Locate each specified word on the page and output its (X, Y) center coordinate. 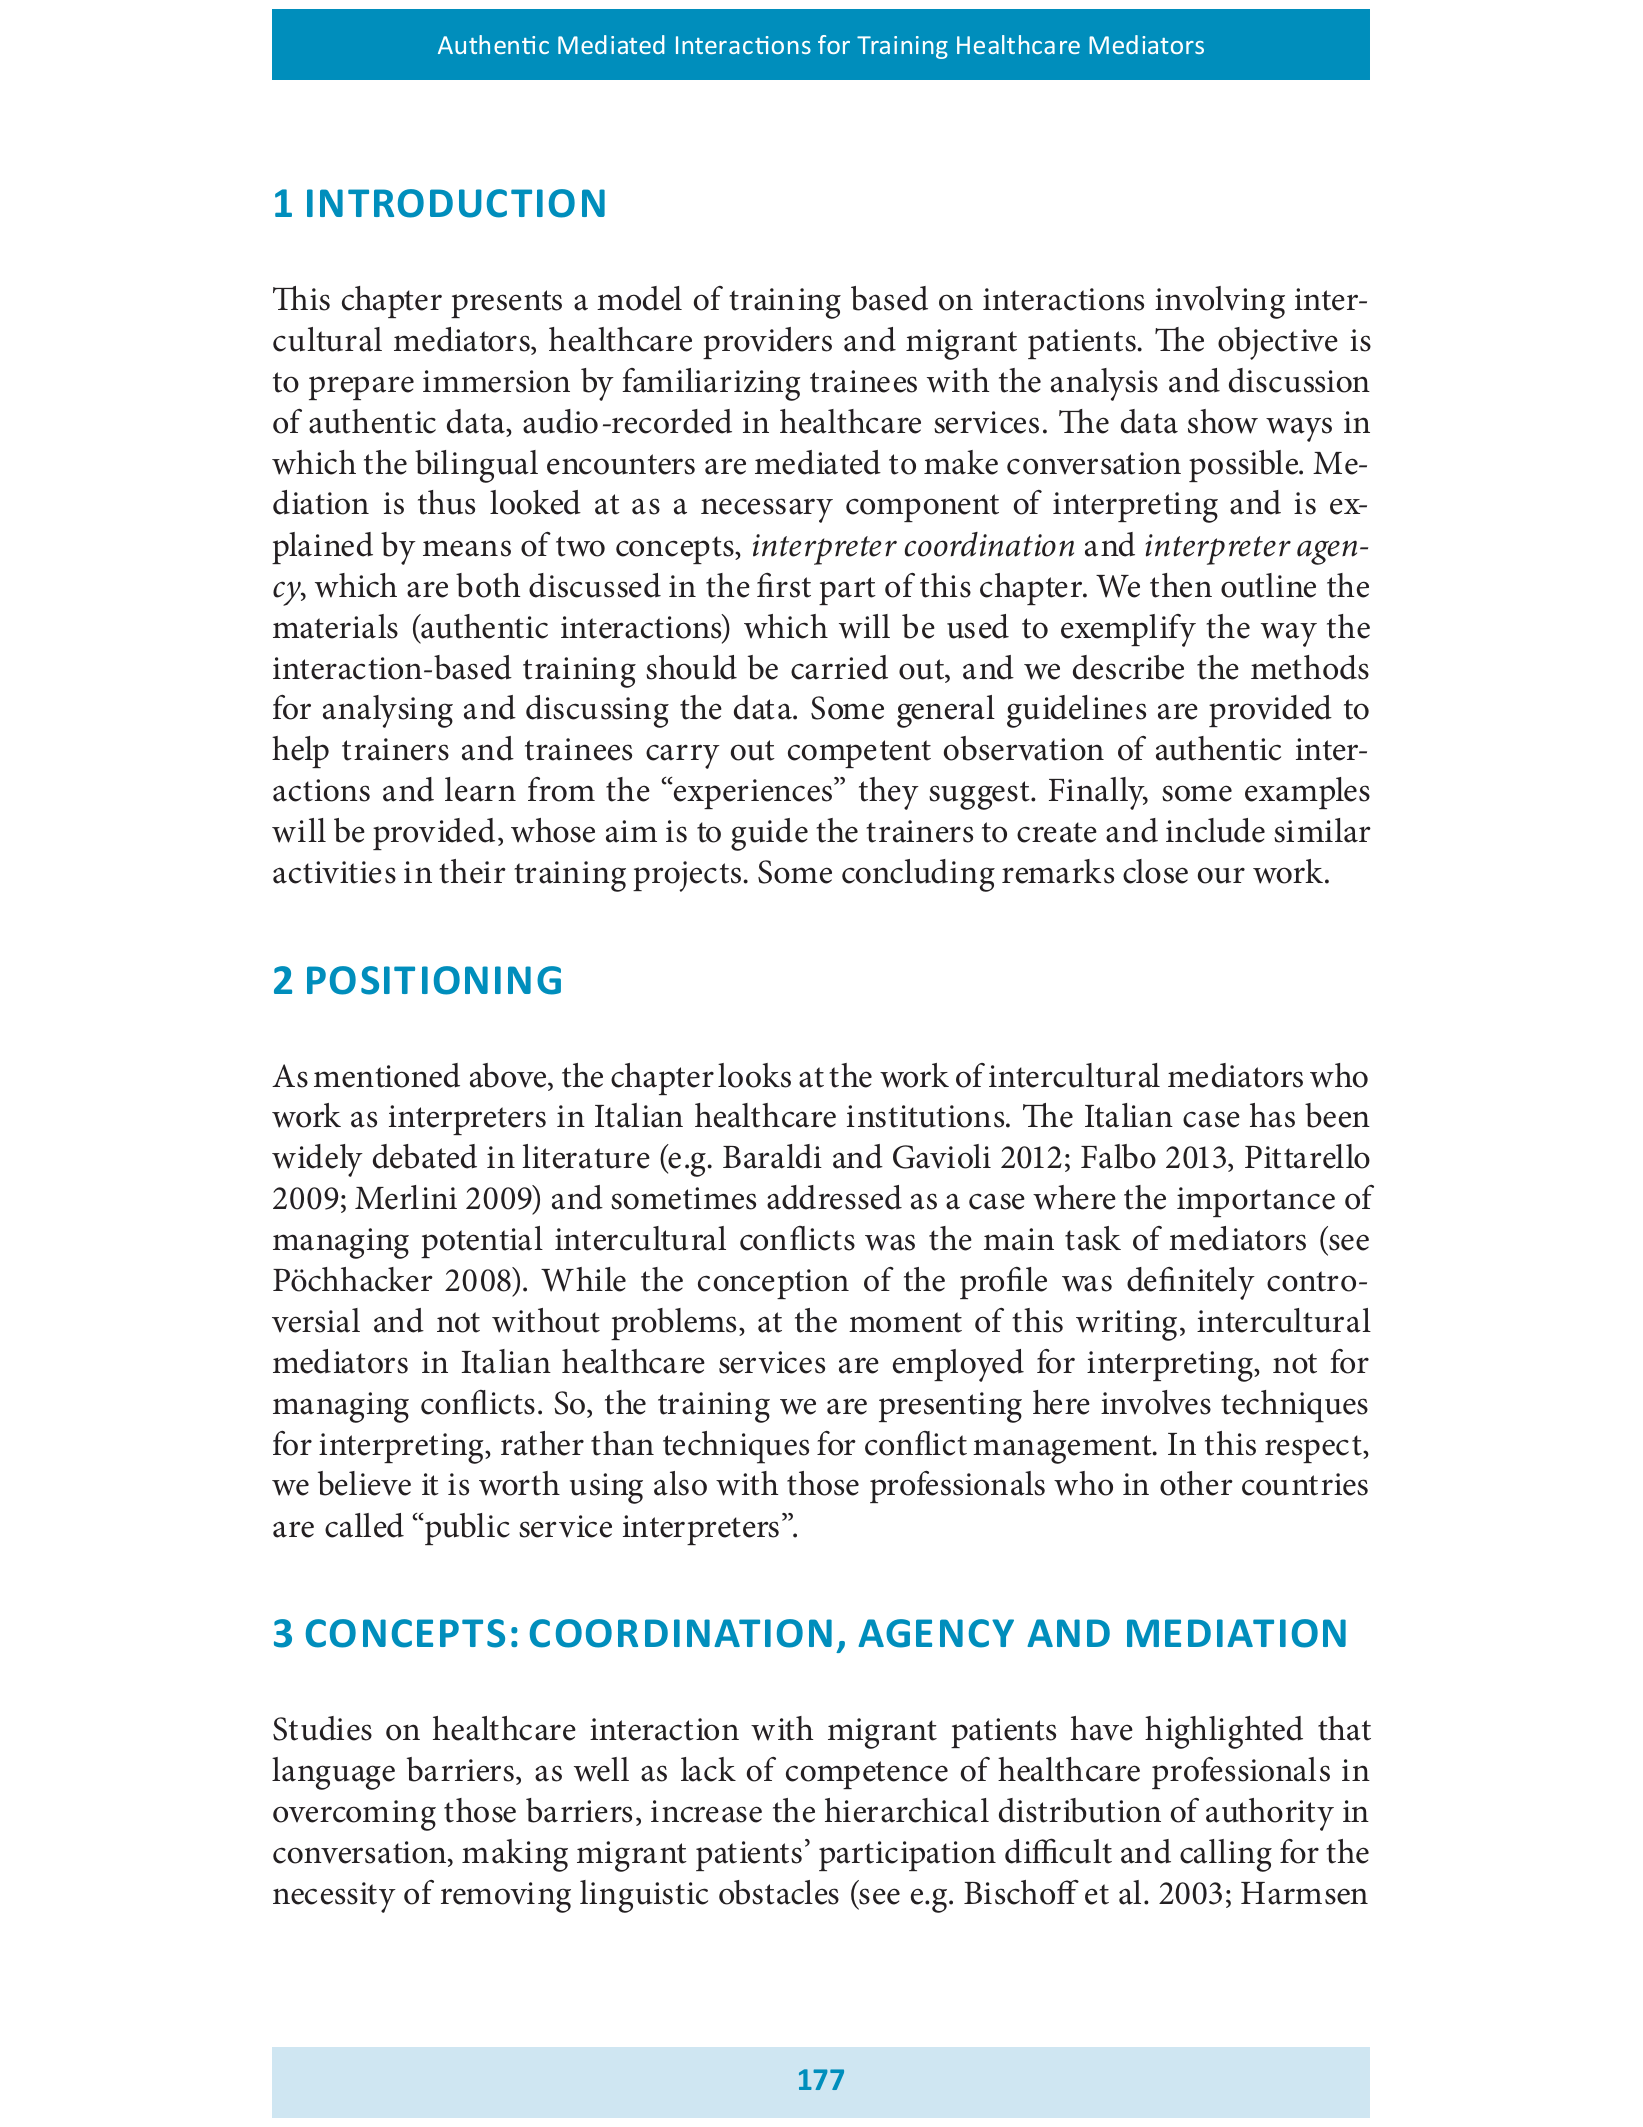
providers (767, 343)
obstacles (779, 1892)
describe (1128, 667)
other (1196, 1483)
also (680, 1483)
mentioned (387, 1075)
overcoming (354, 1815)
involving (1220, 302)
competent (859, 754)
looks (754, 1075)
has (1272, 1115)
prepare (361, 388)
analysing (388, 711)
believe (364, 1483)
